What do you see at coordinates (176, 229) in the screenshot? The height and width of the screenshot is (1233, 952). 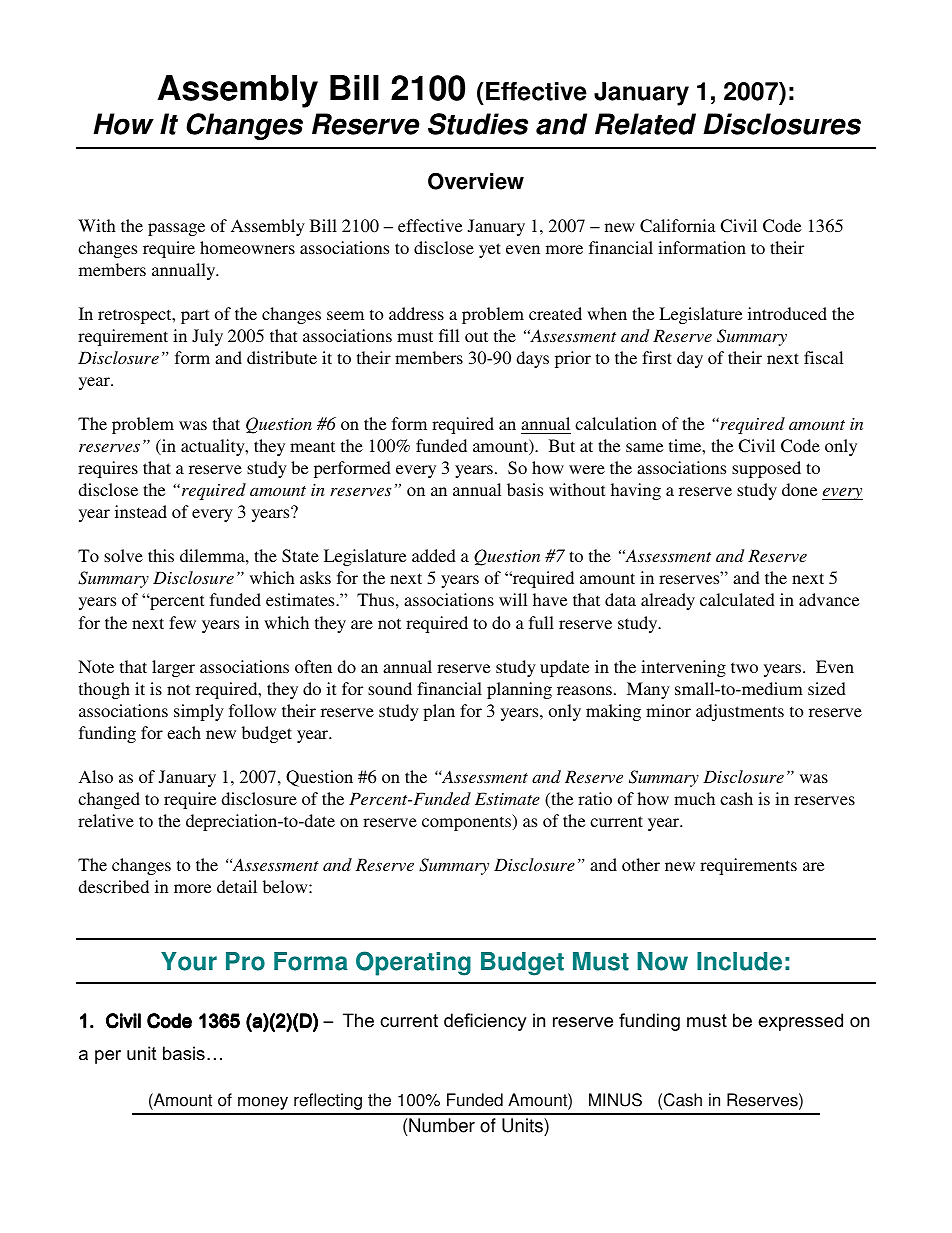 I see `passage` at bounding box center [176, 229].
